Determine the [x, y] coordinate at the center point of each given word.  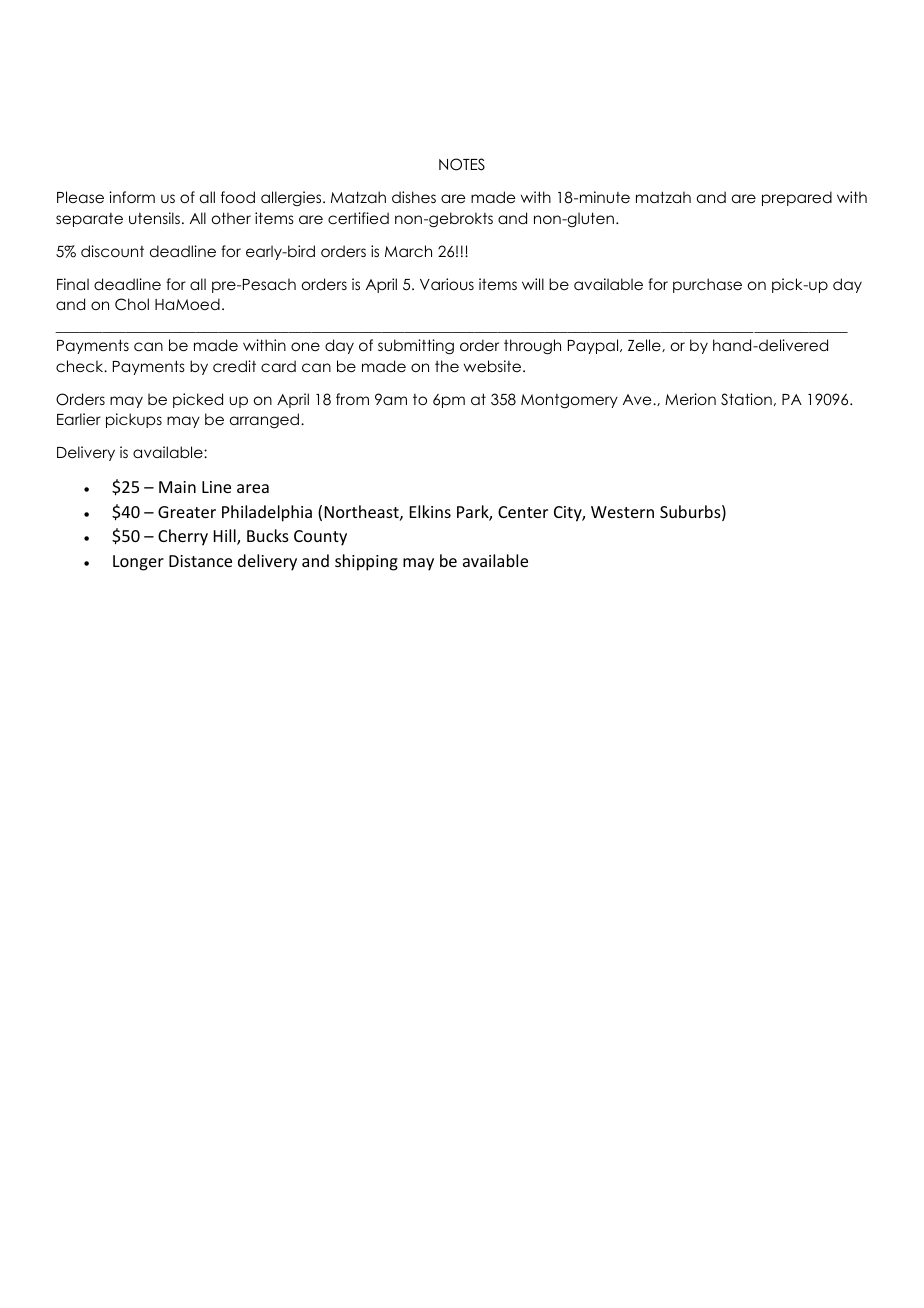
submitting [416, 347]
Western [622, 512]
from [352, 399]
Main [177, 487]
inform [132, 197]
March [408, 251]
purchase [707, 285]
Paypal [594, 346]
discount [112, 251]
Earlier [79, 419]
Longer [138, 563]
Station [746, 399]
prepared [797, 198]
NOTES [462, 164]
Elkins [430, 511]
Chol [132, 304]
